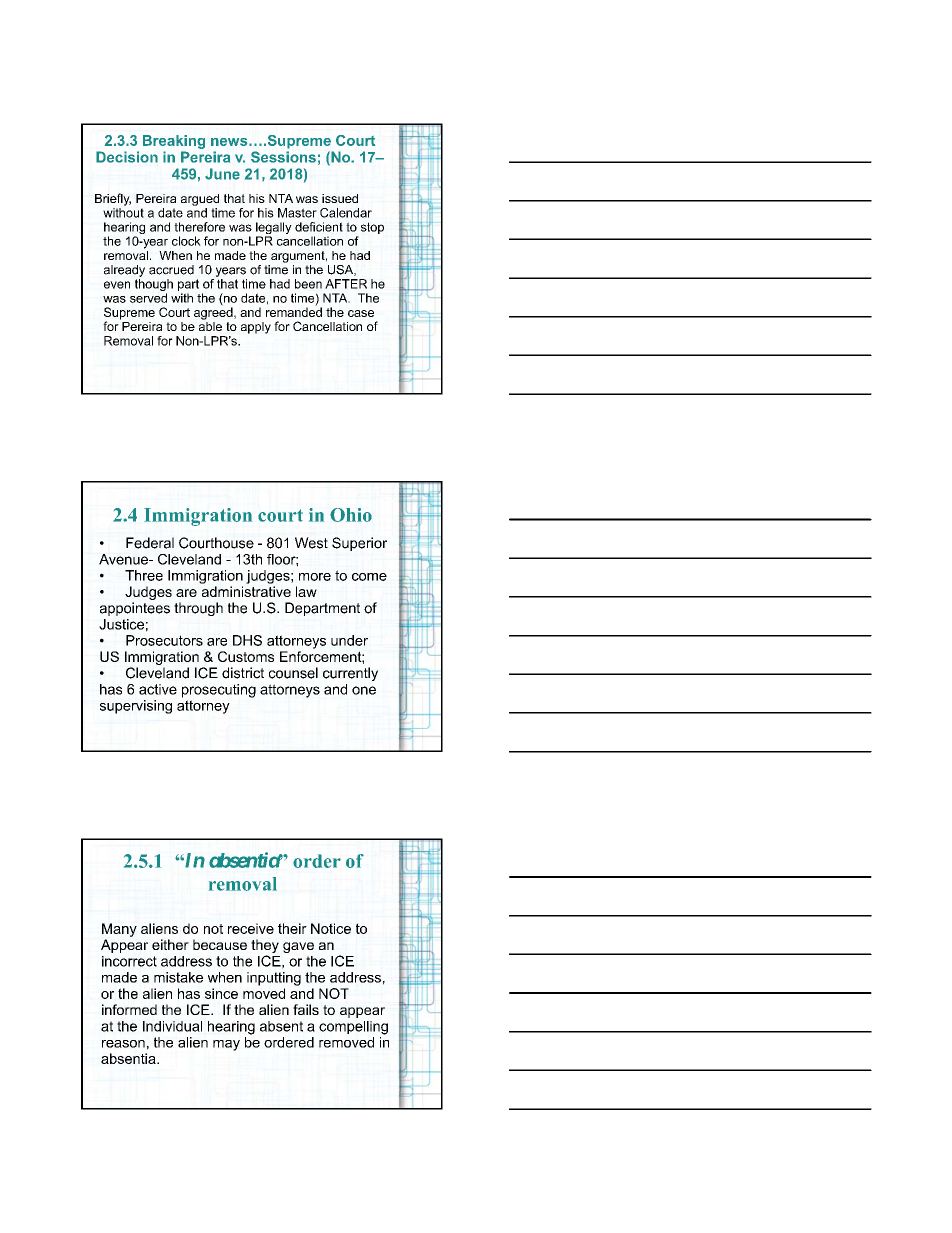  What do you see at coordinates (136, 707) in the page?
I see `supervising` at bounding box center [136, 707].
